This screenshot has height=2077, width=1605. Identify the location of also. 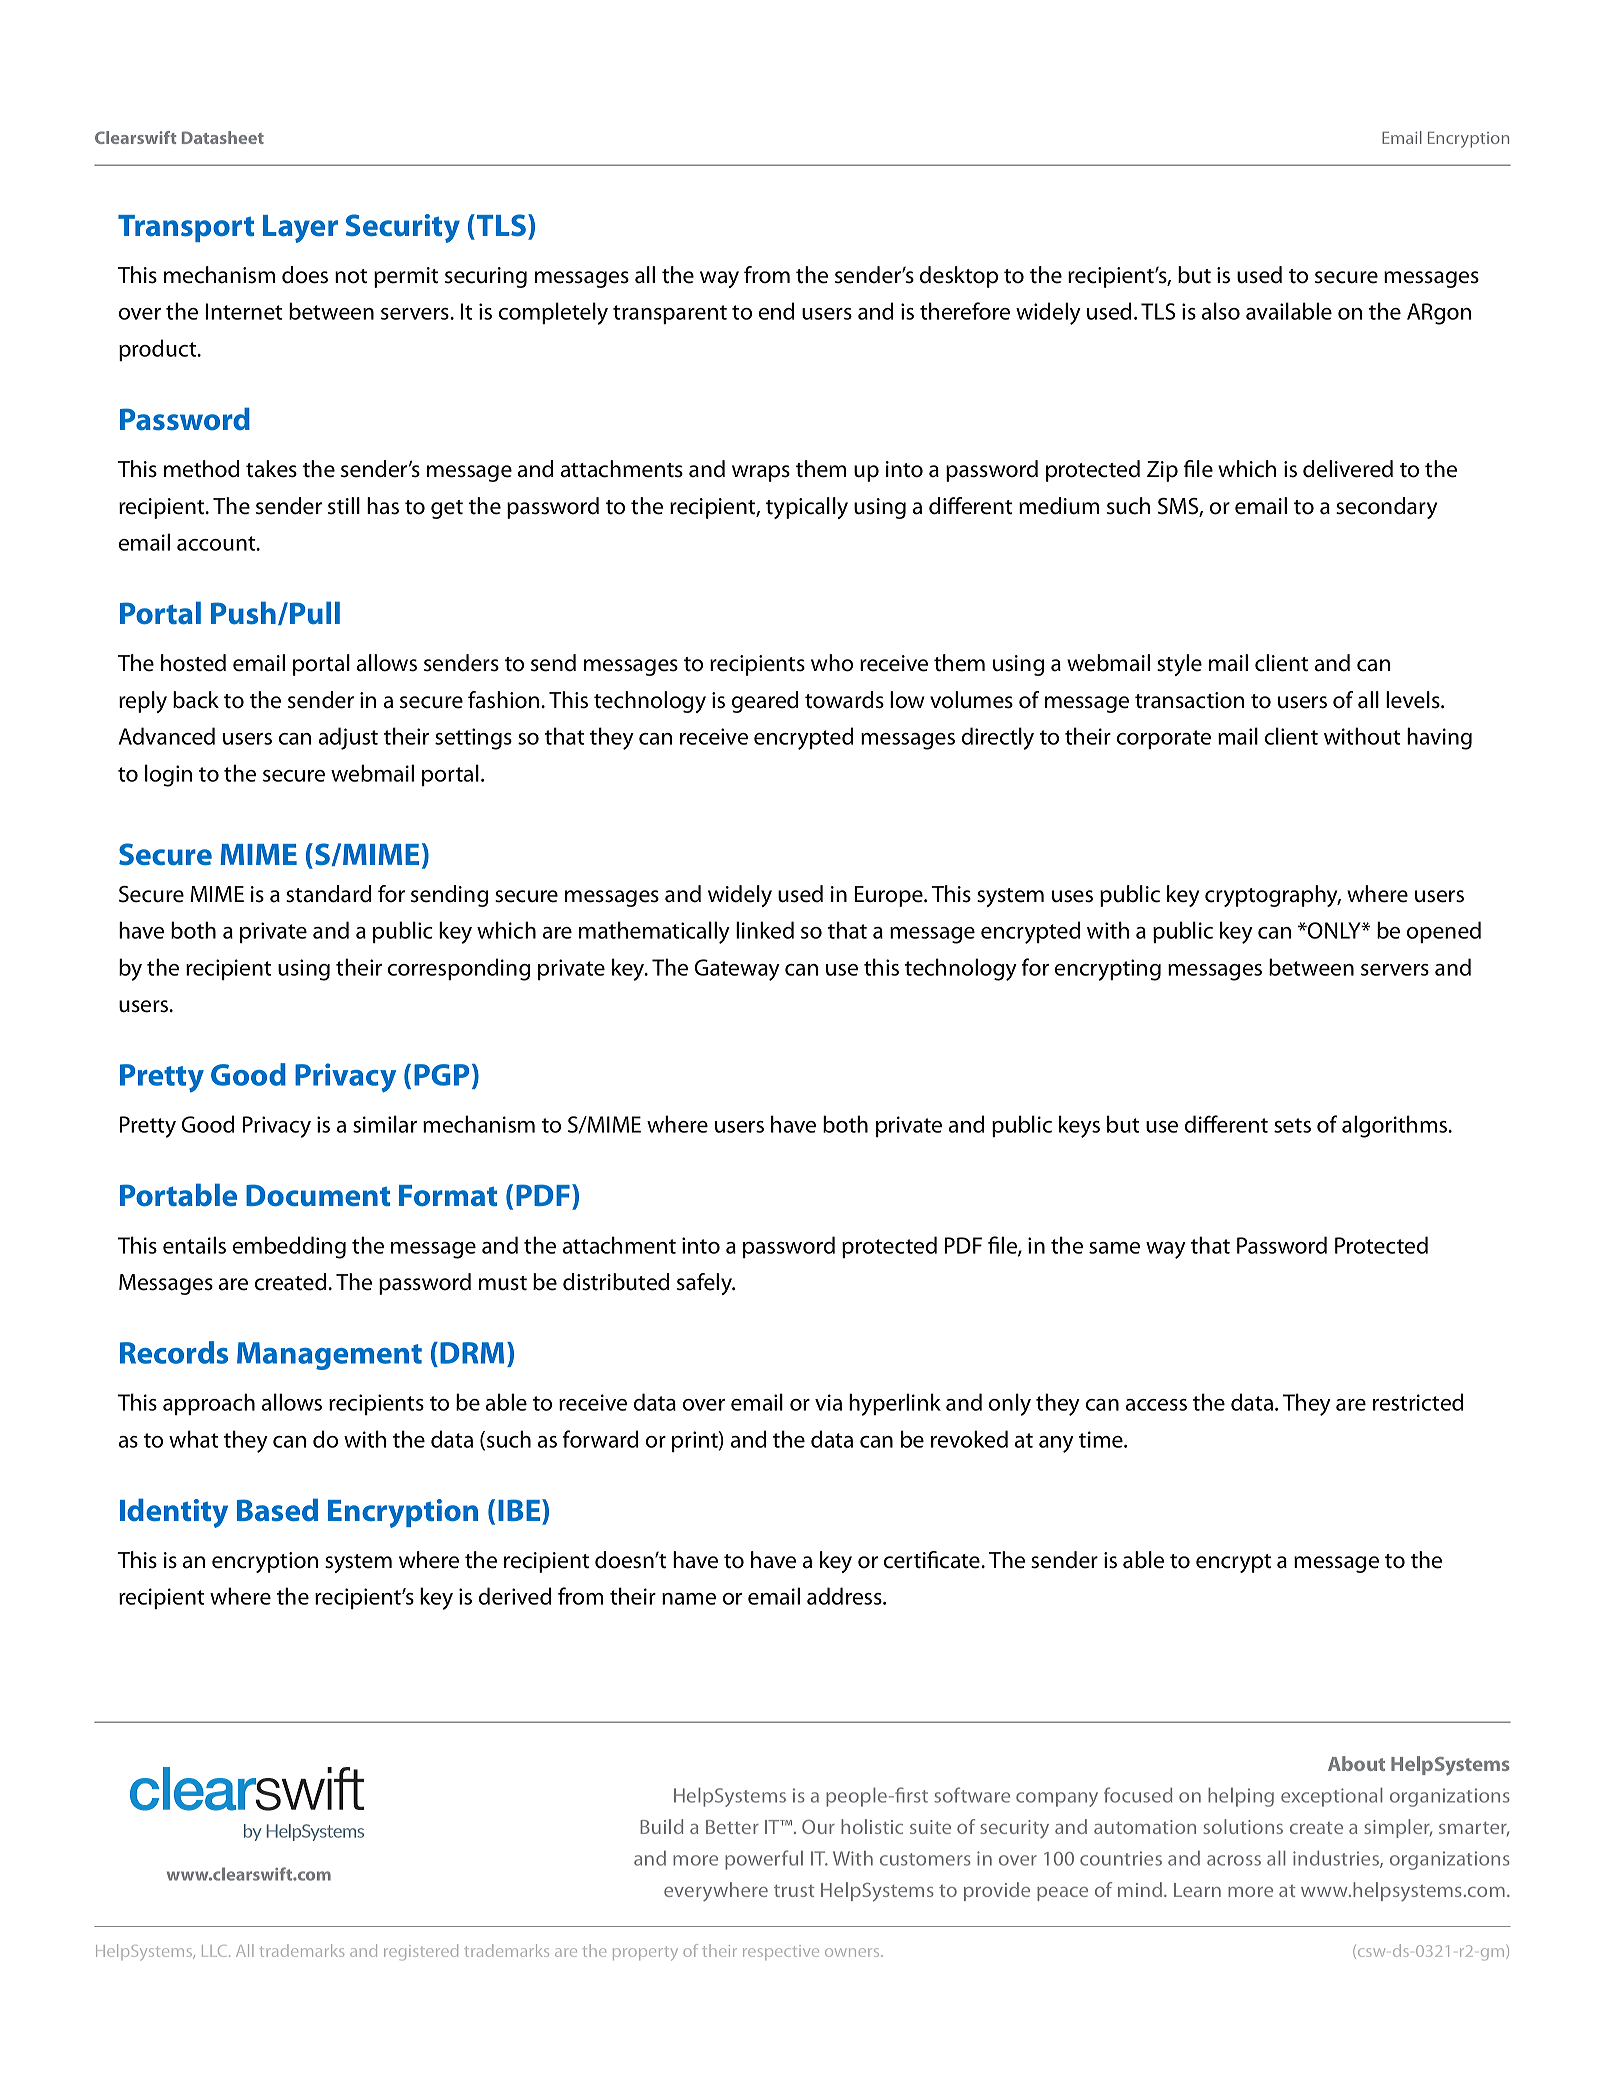
(1221, 311).
